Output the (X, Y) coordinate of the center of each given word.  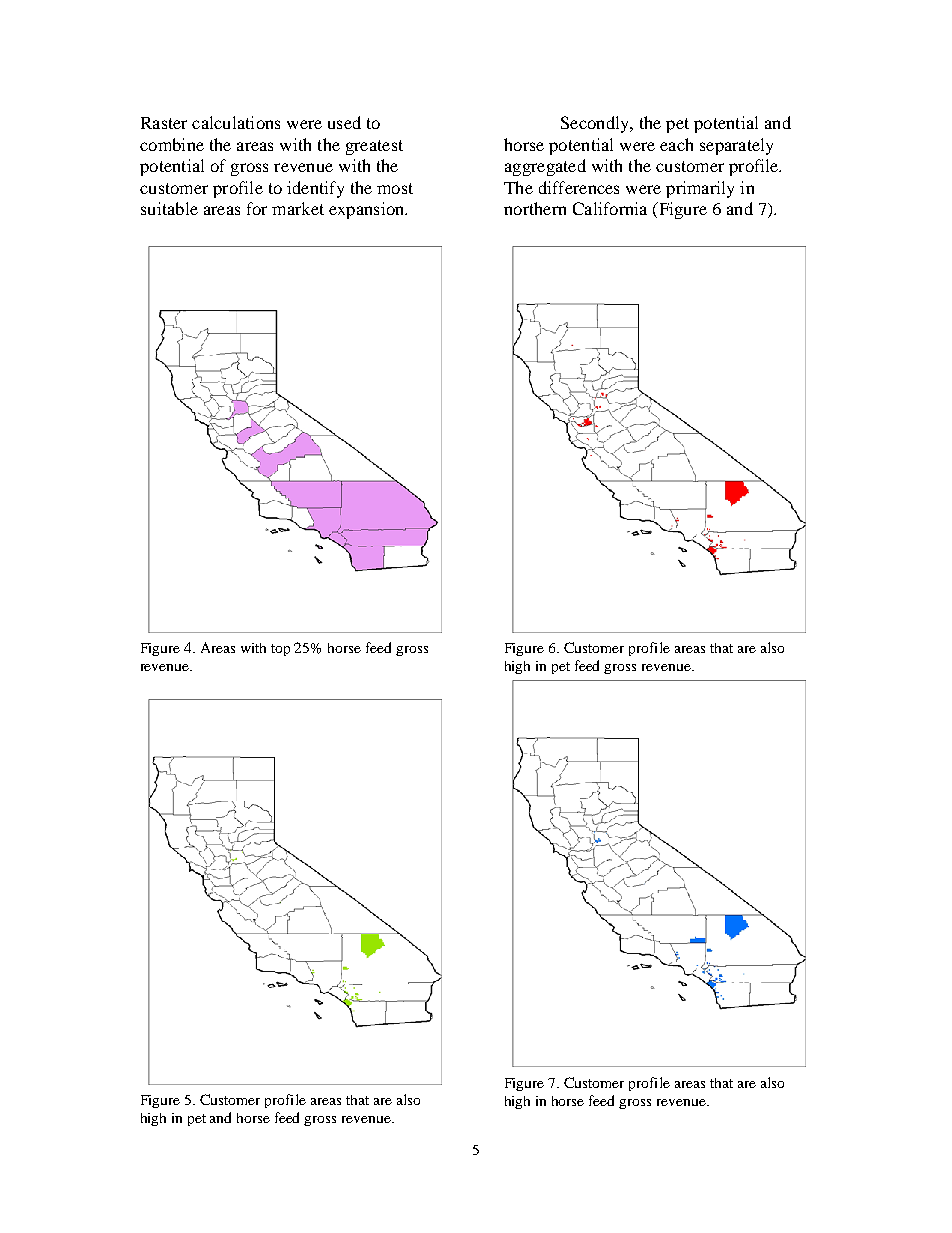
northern (535, 208)
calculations (236, 122)
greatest (374, 147)
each (676, 144)
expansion (368, 210)
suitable (169, 208)
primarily (700, 189)
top (280, 650)
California (610, 208)
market (298, 208)
